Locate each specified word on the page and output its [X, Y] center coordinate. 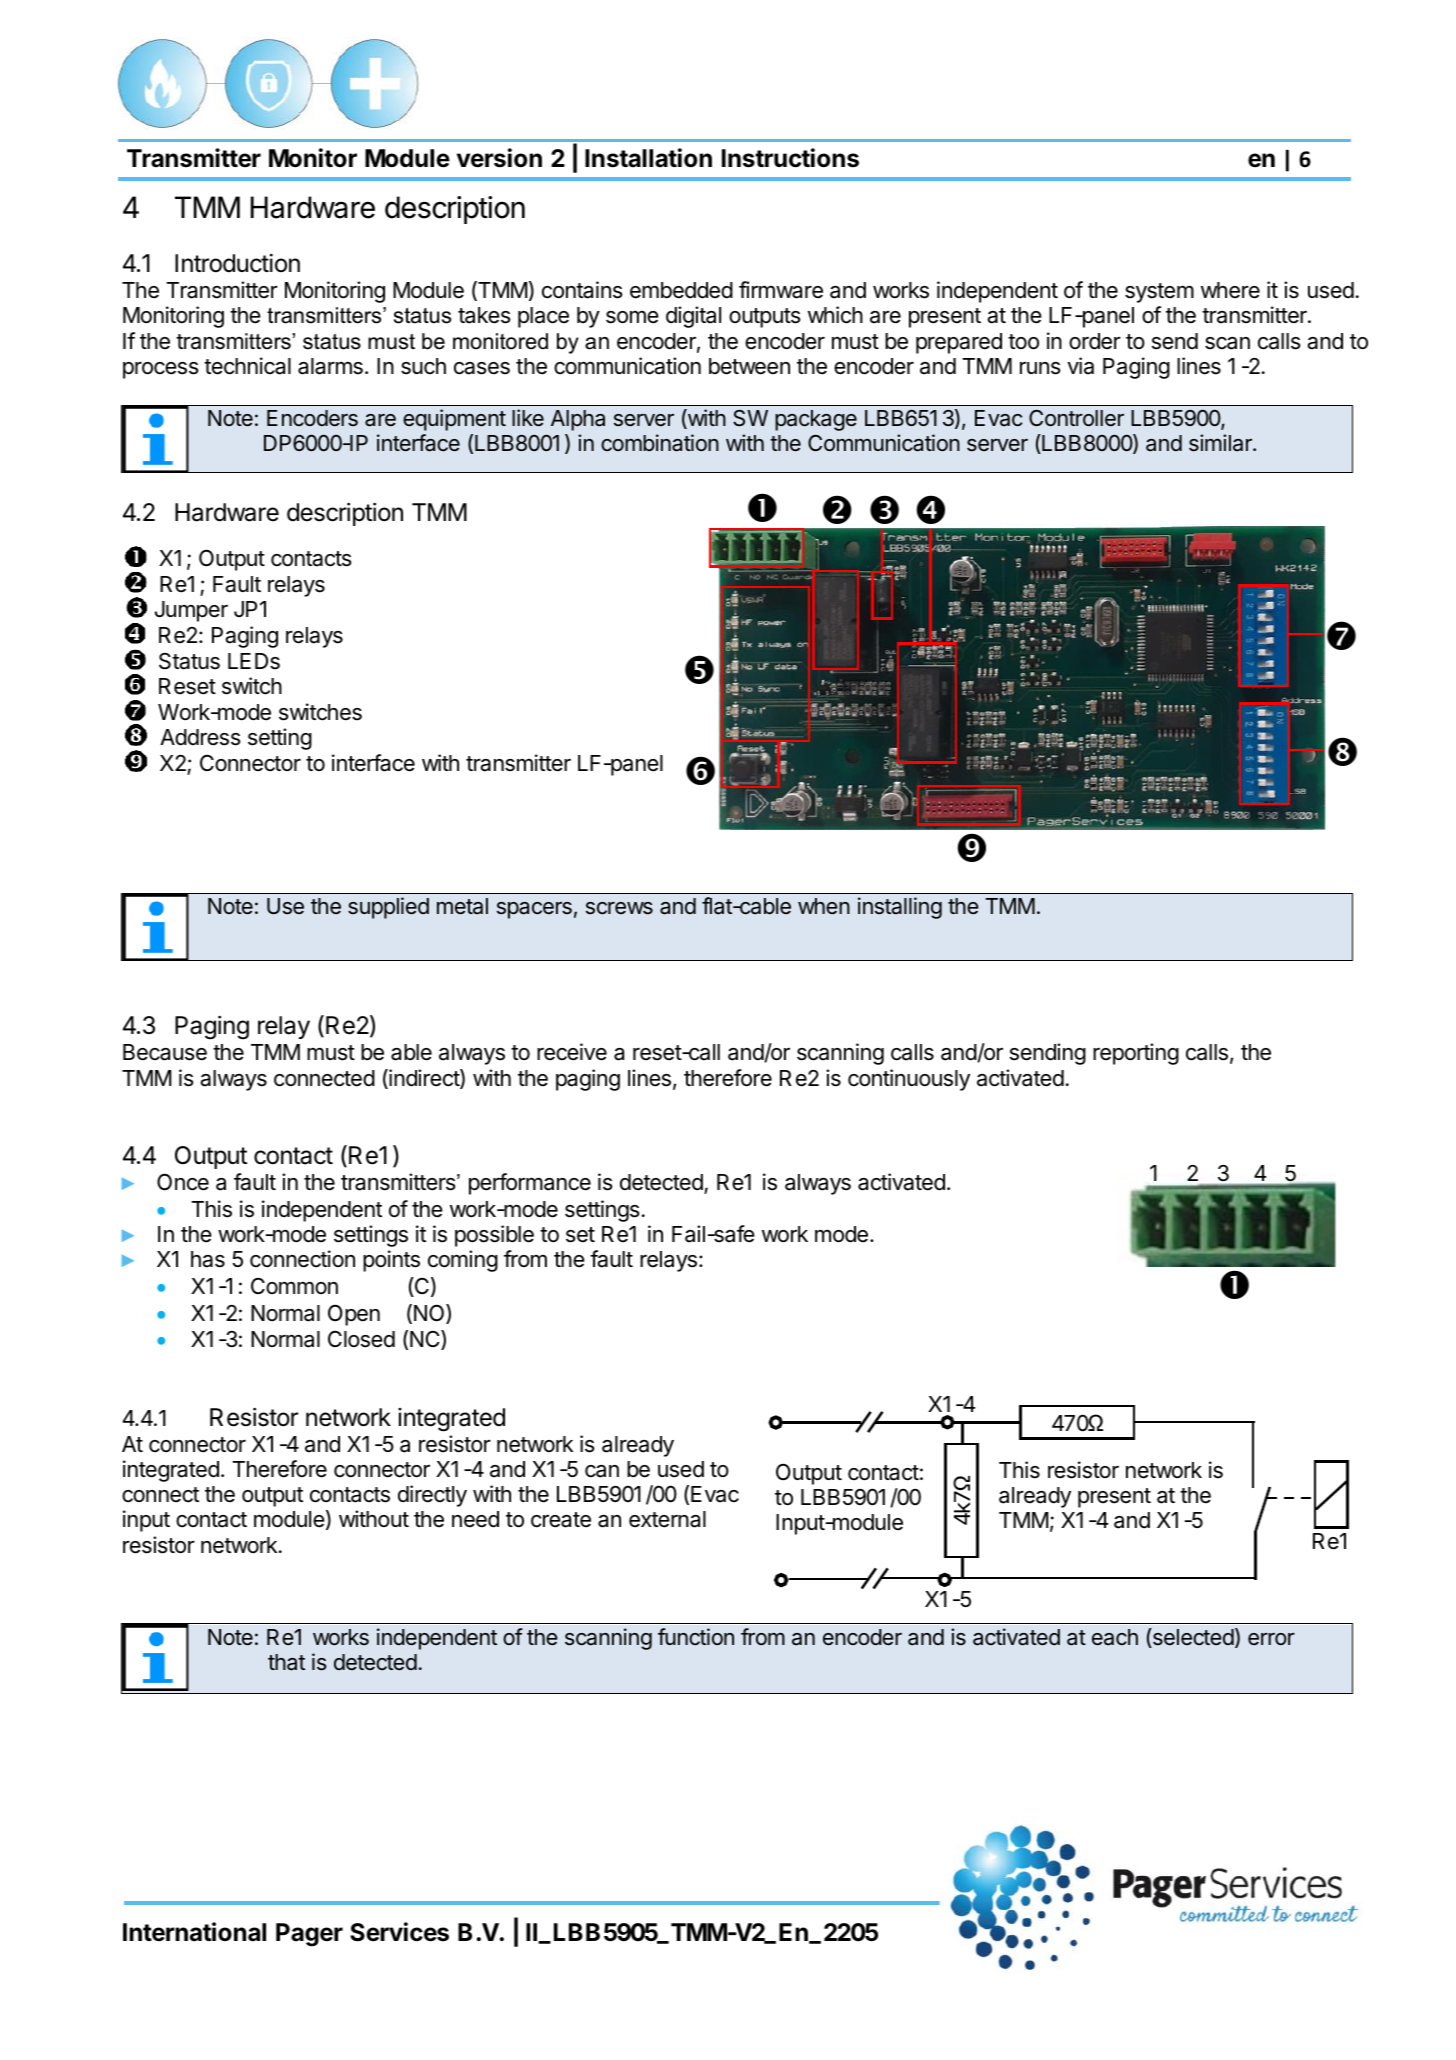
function [696, 1636]
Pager [309, 1935]
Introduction [237, 263]
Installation [648, 158]
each [1115, 1637]
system [1159, 293]
